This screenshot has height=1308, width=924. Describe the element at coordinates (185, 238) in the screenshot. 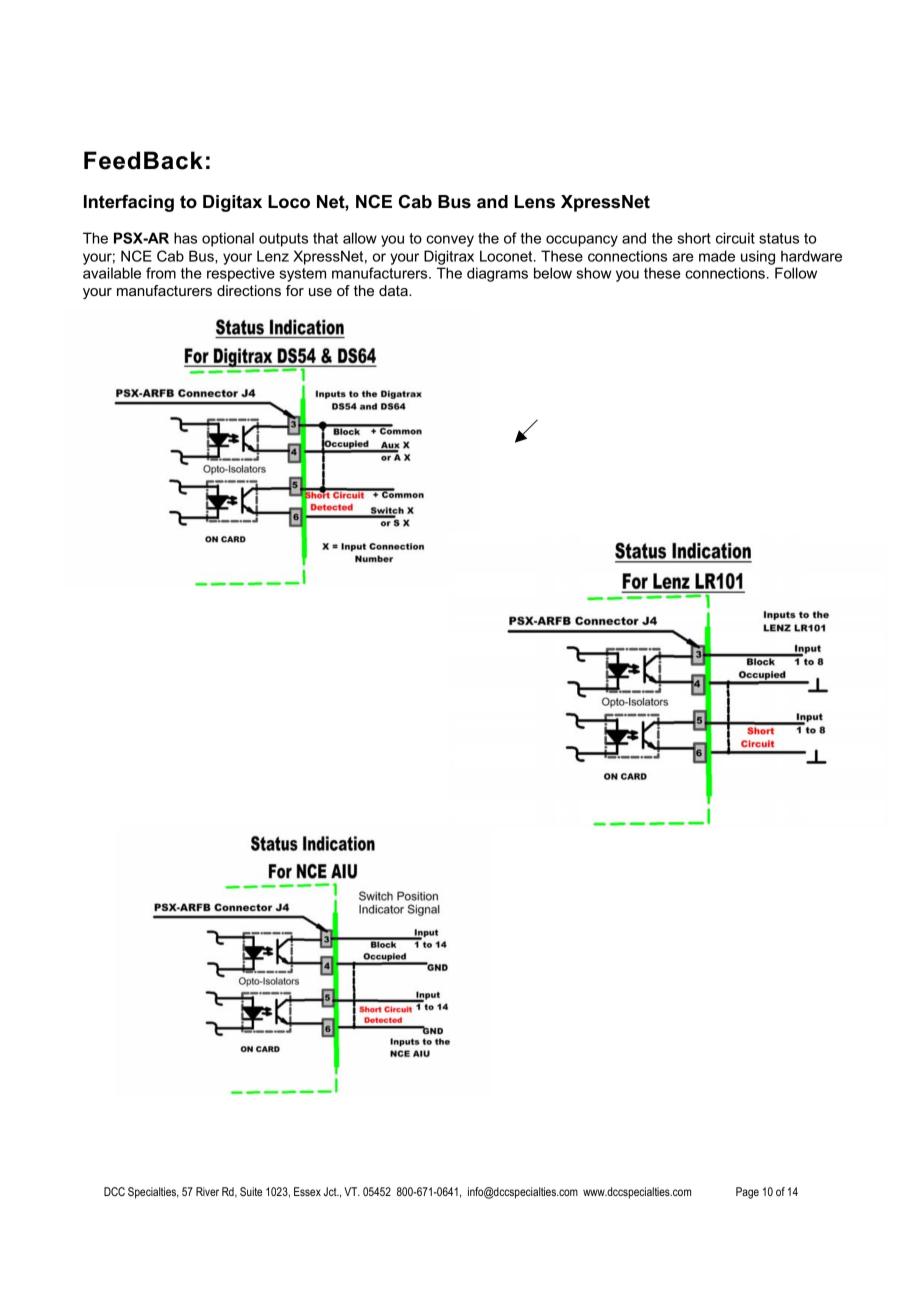

I see `has` at that location.
